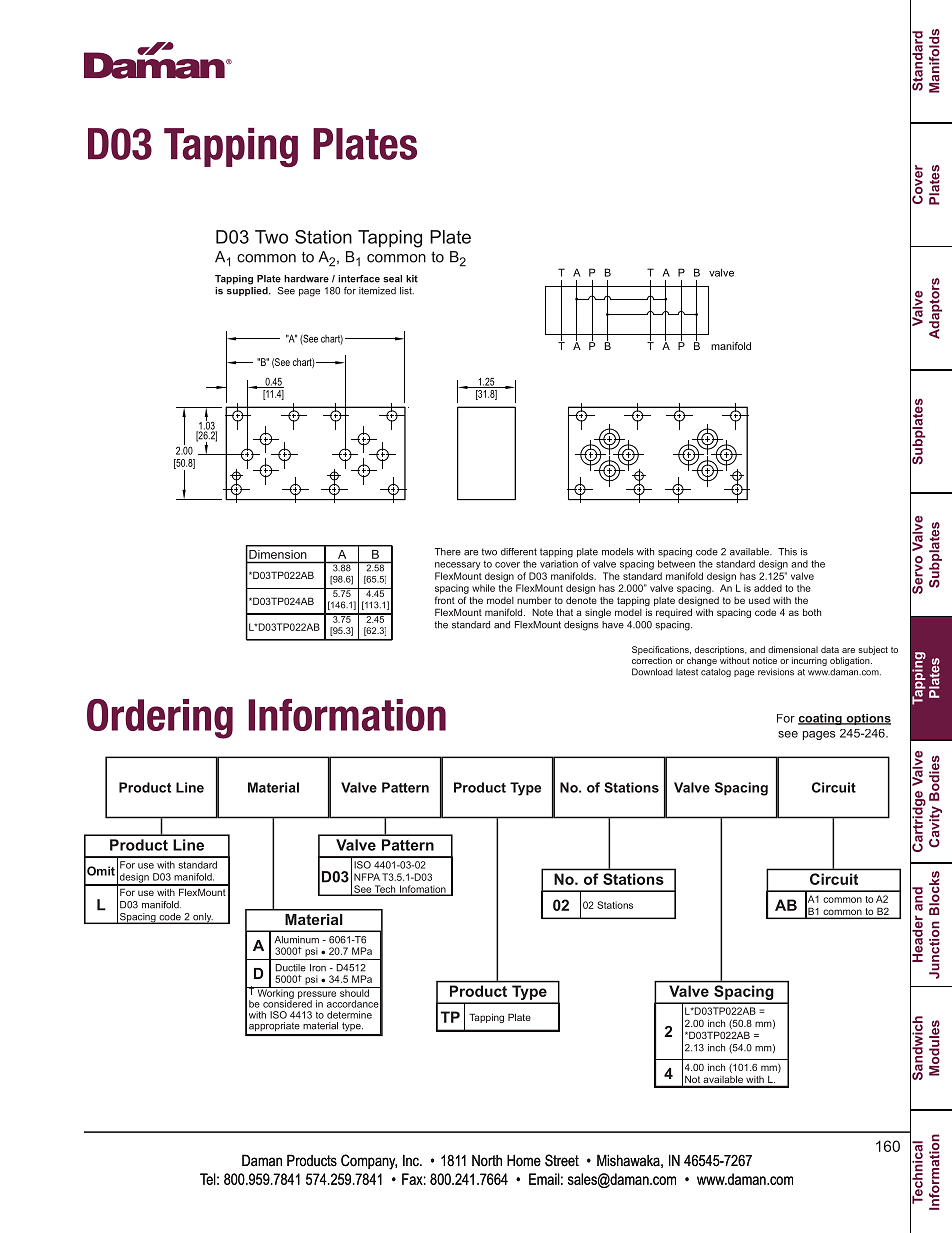 The image size is (952, 1233). I want to click on Working, so click(275, 994).
